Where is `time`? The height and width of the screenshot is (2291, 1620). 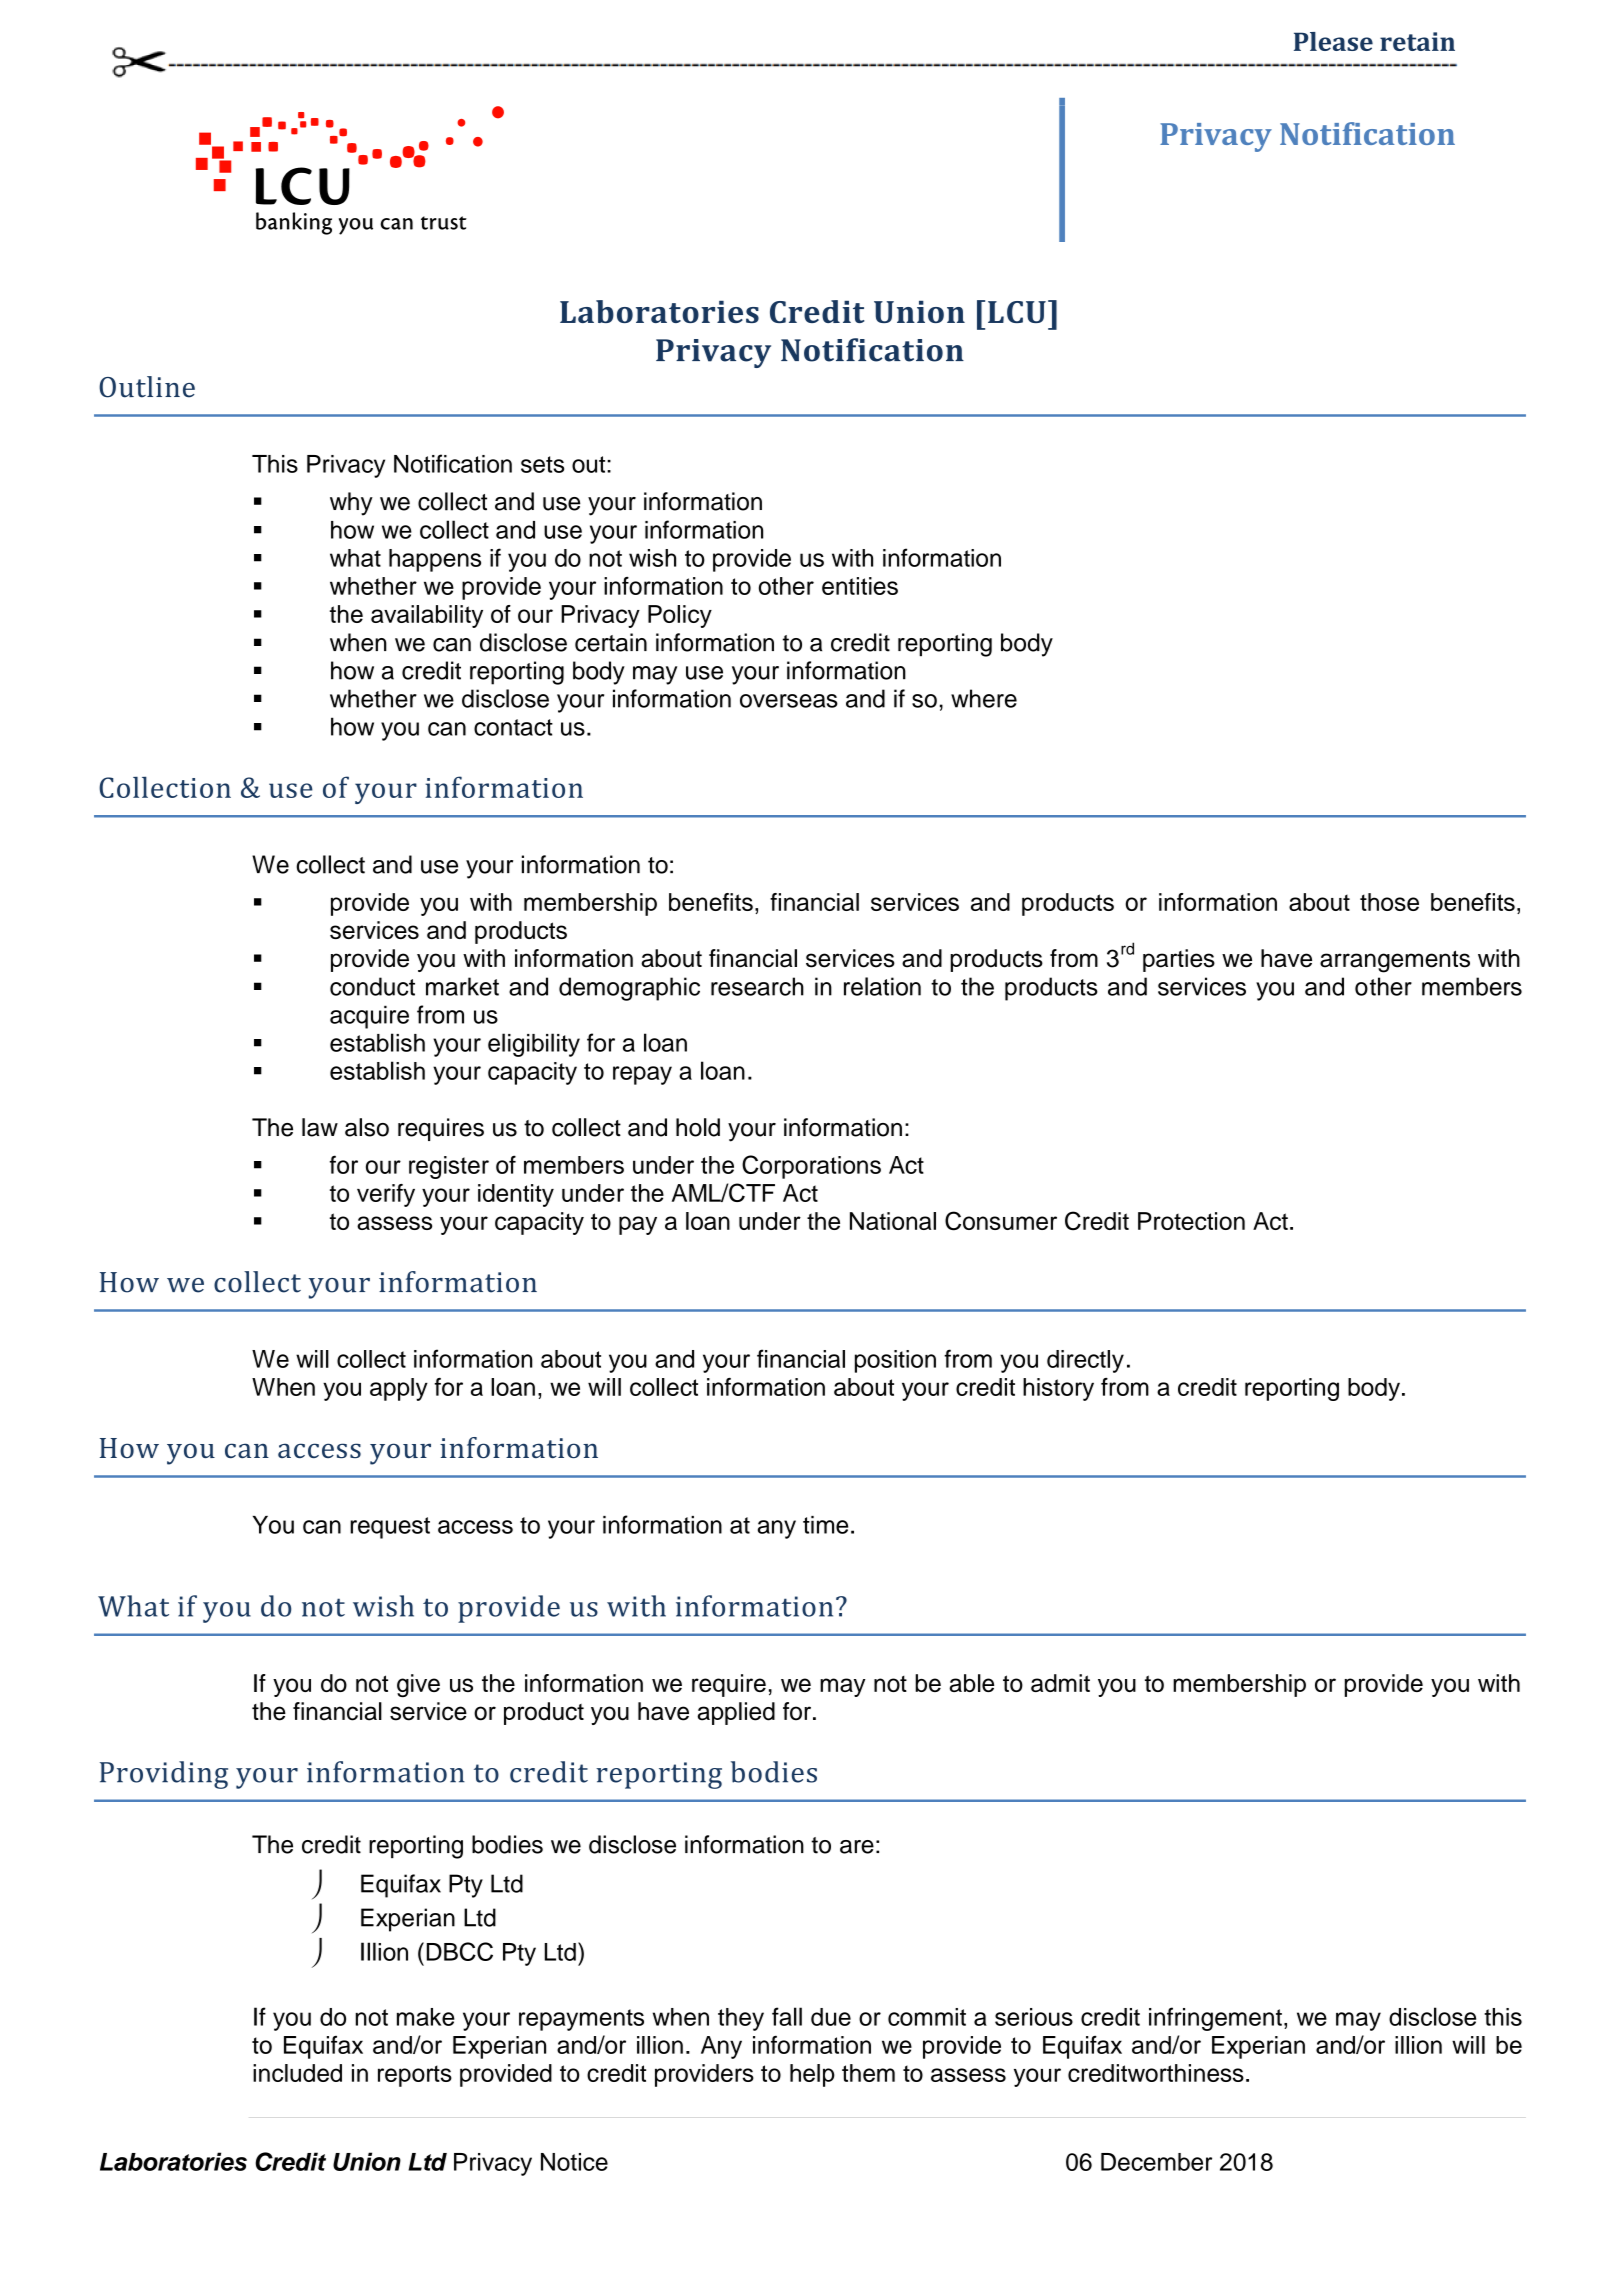 time is located at coordinates (825, 1525).
